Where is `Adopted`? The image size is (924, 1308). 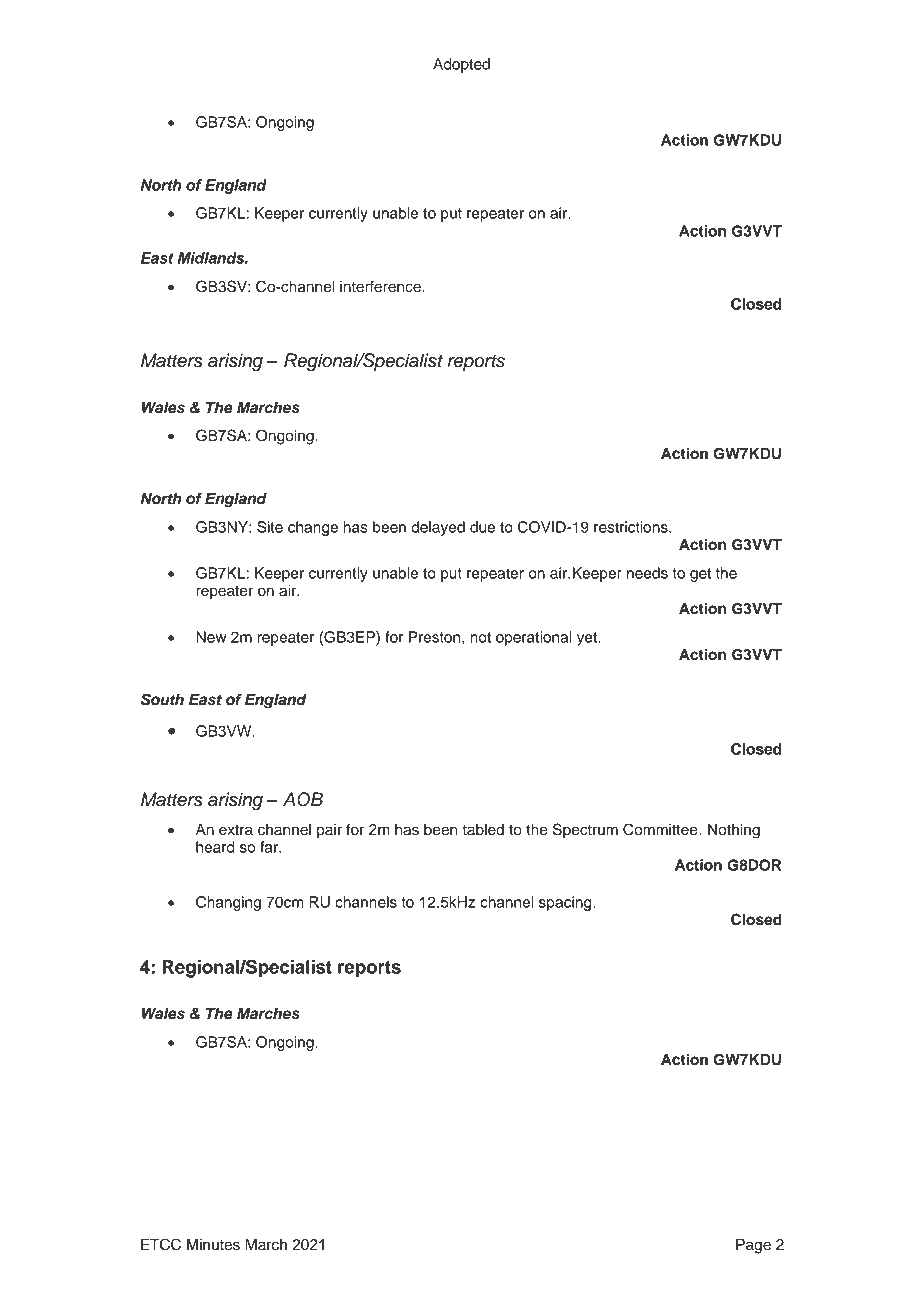 Adopted is located at coordinates (461, 65).
